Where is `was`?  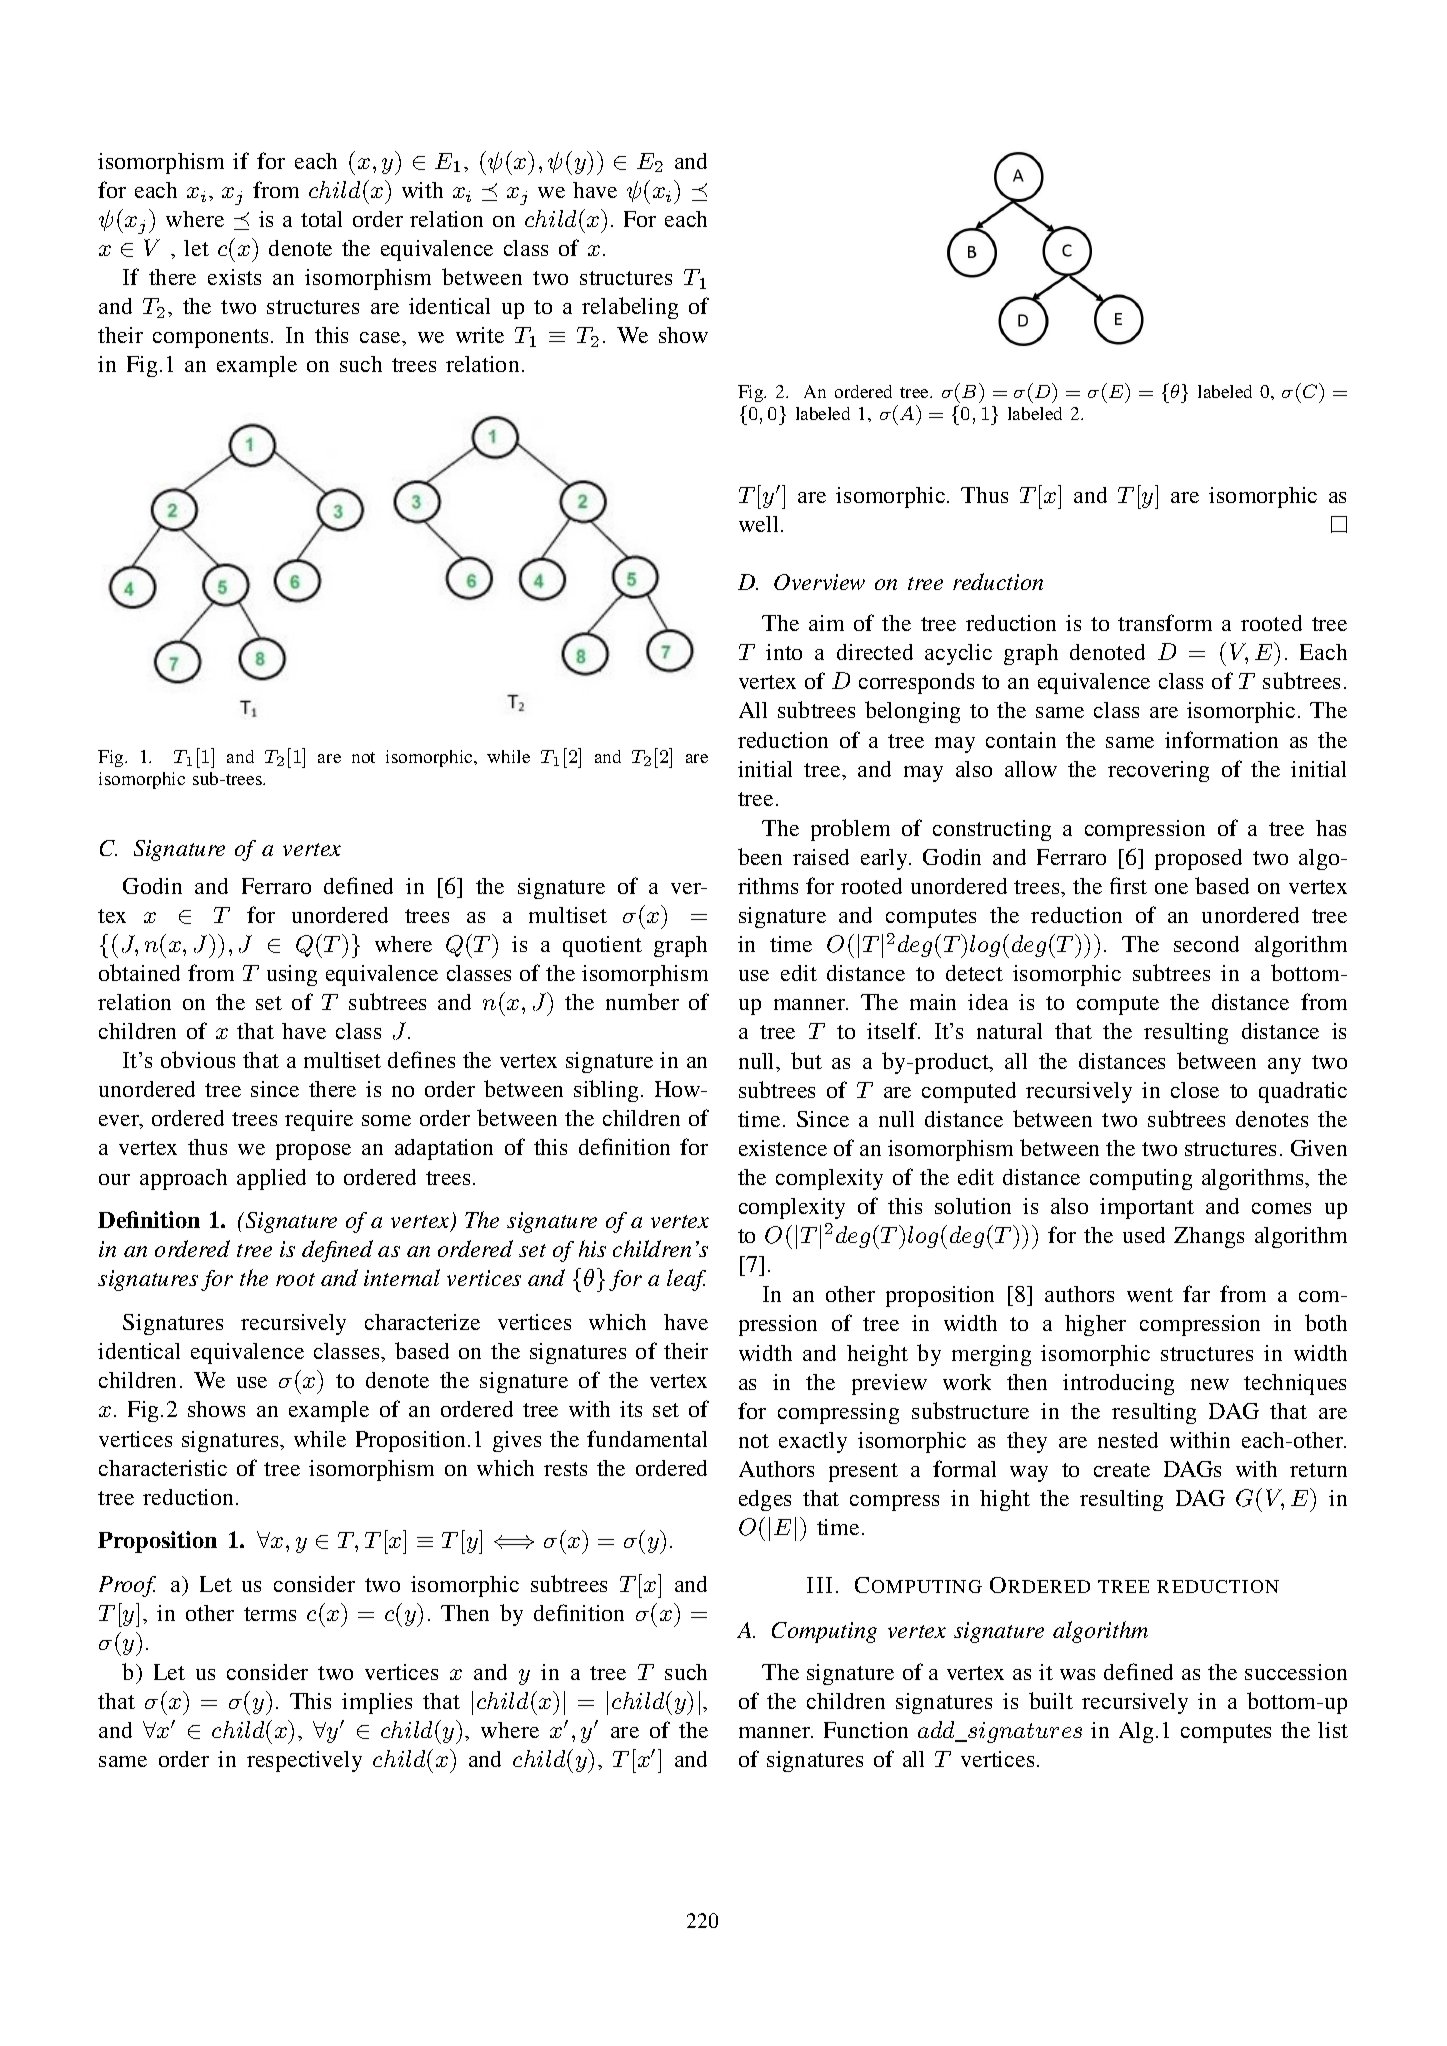 was is located at coordinates (1077, 1674).
